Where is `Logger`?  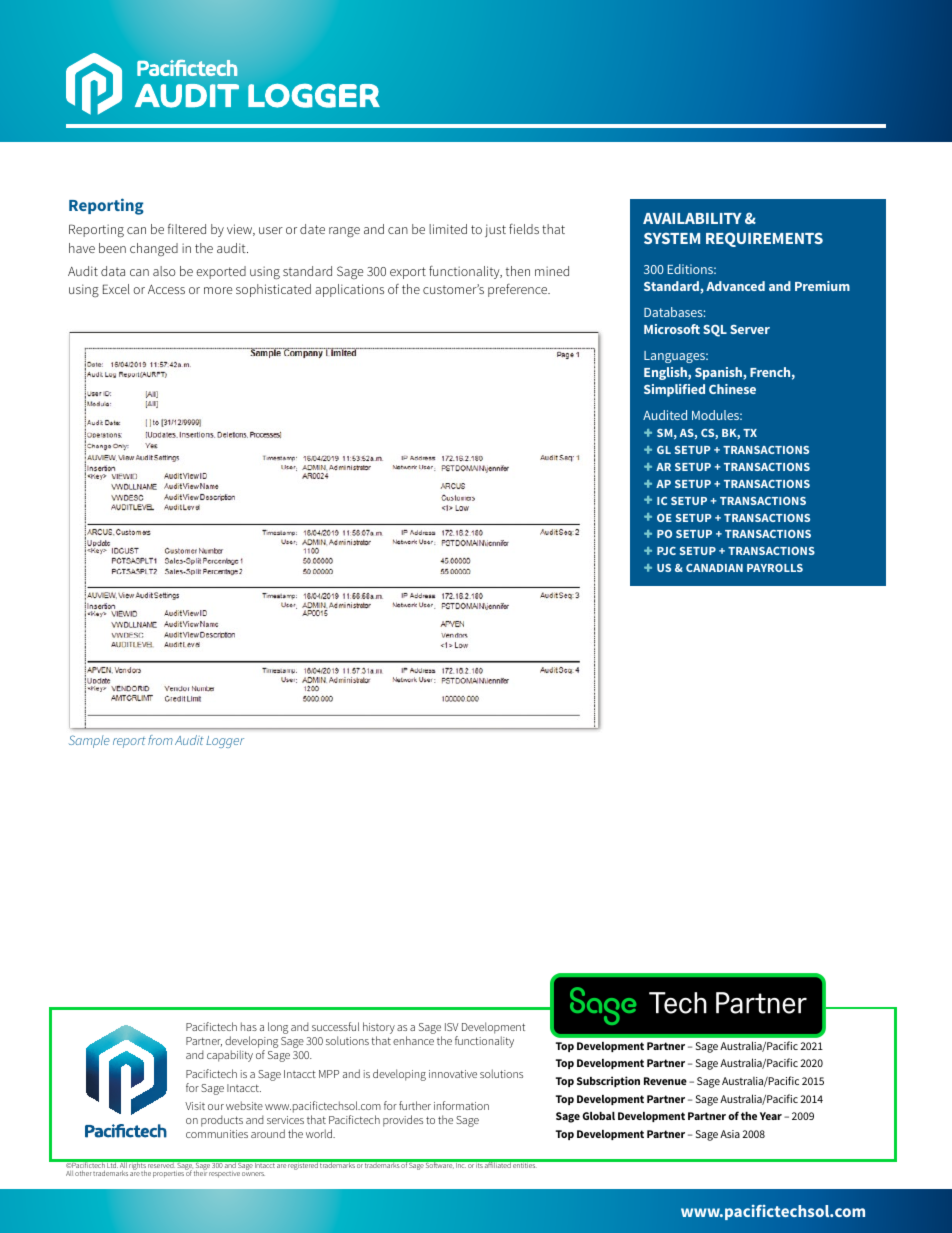
Logger is located at coordinates (225, 742).
